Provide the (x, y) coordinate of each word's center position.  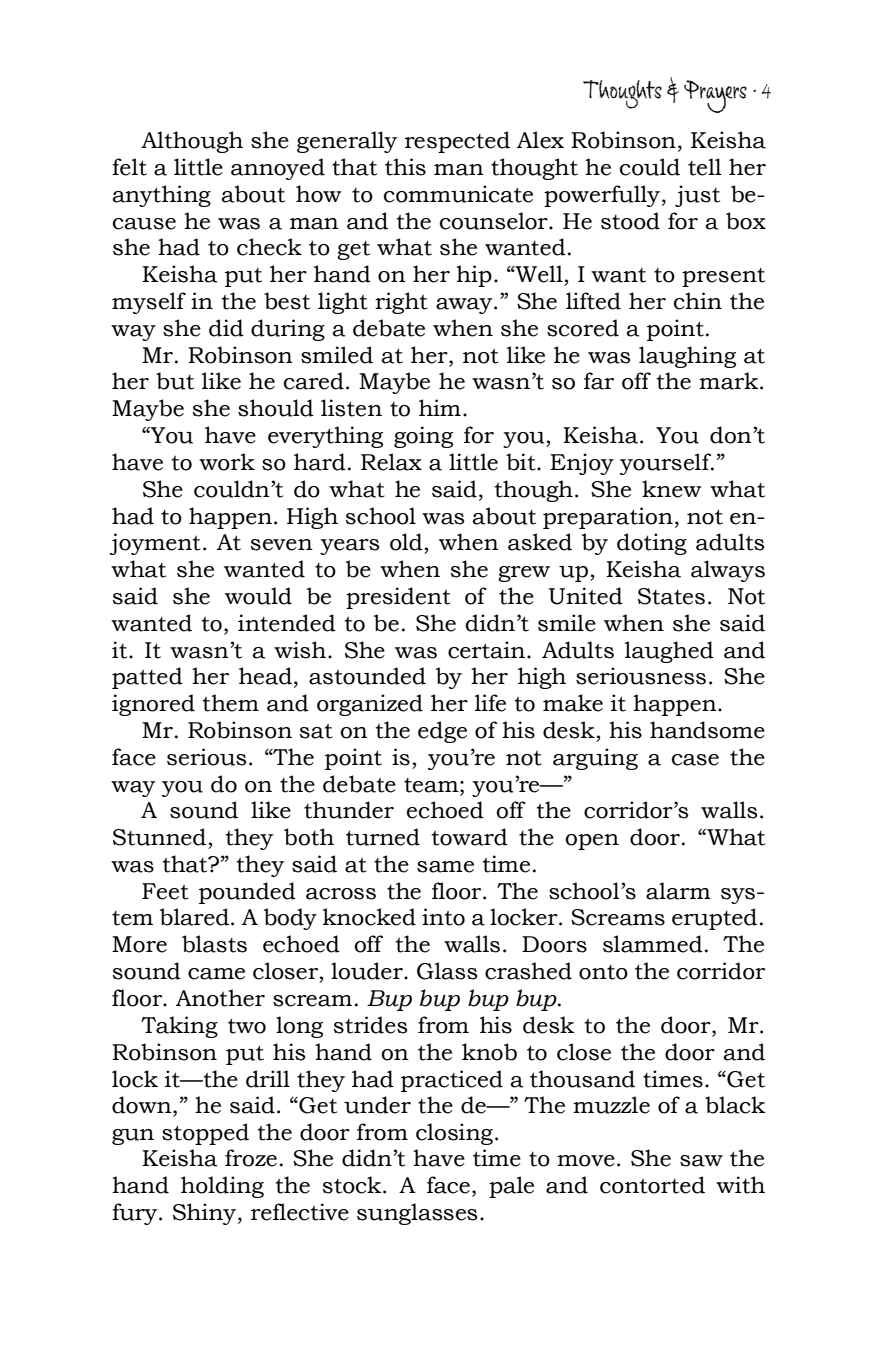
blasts (214, 944)
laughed (669, 652)
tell (705, 167)
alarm (678, 891)
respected (457, 142)
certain (486, 650)
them (230, 703)
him (440, 407)
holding (222, 1187)
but (175, 381)
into (443, 917)
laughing (687, 357)
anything (161, 196)
